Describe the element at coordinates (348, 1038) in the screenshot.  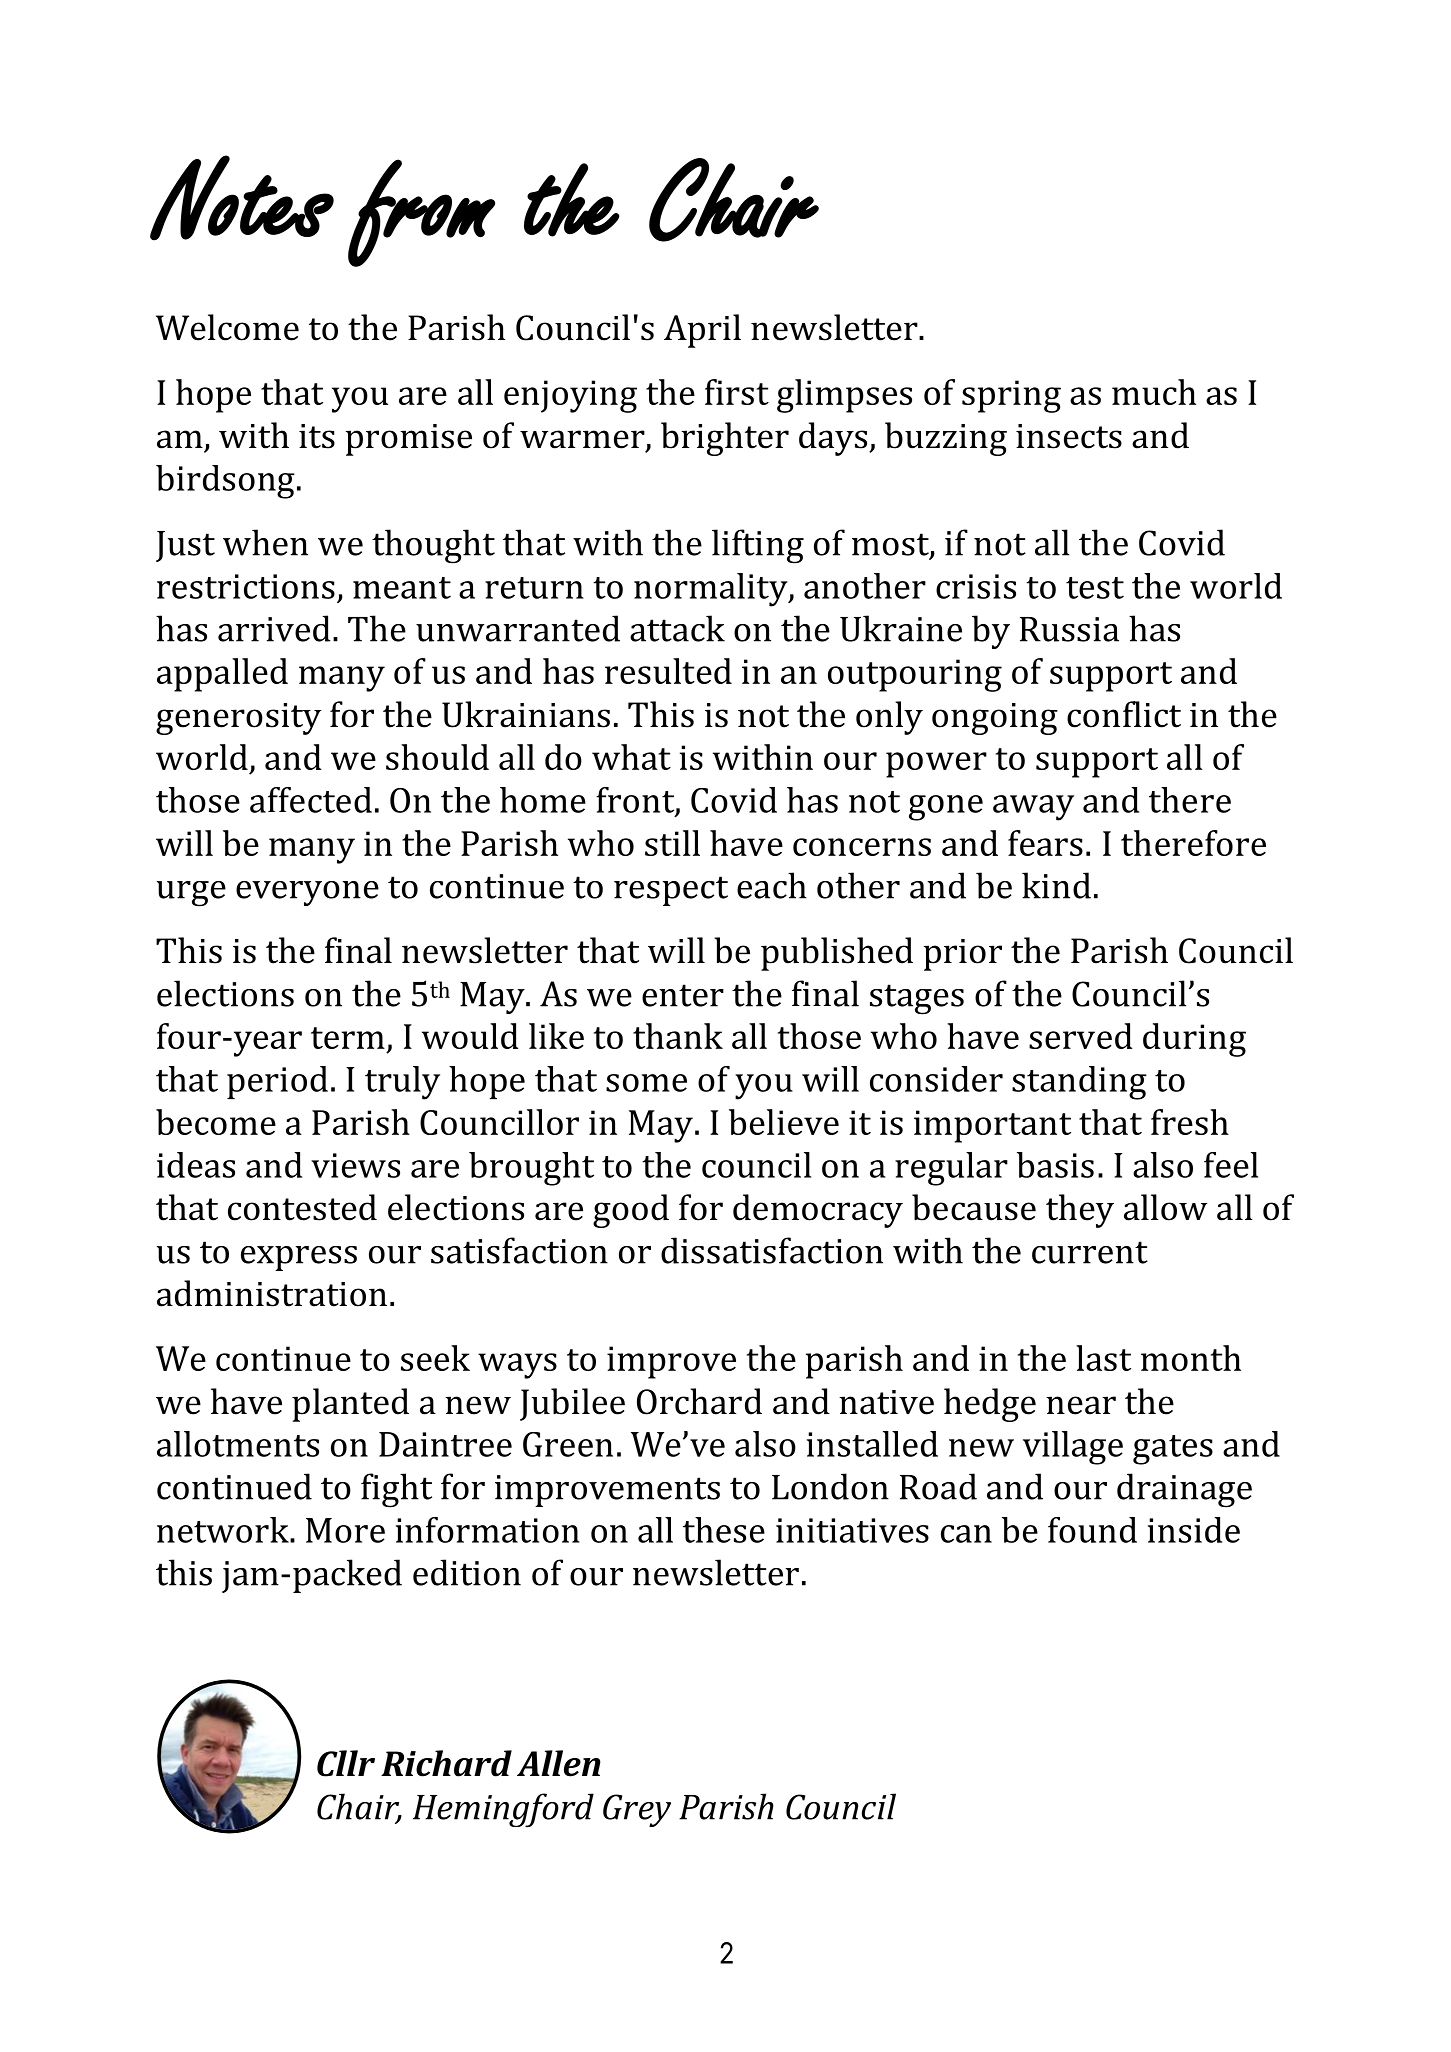
I see `term` at that location.
